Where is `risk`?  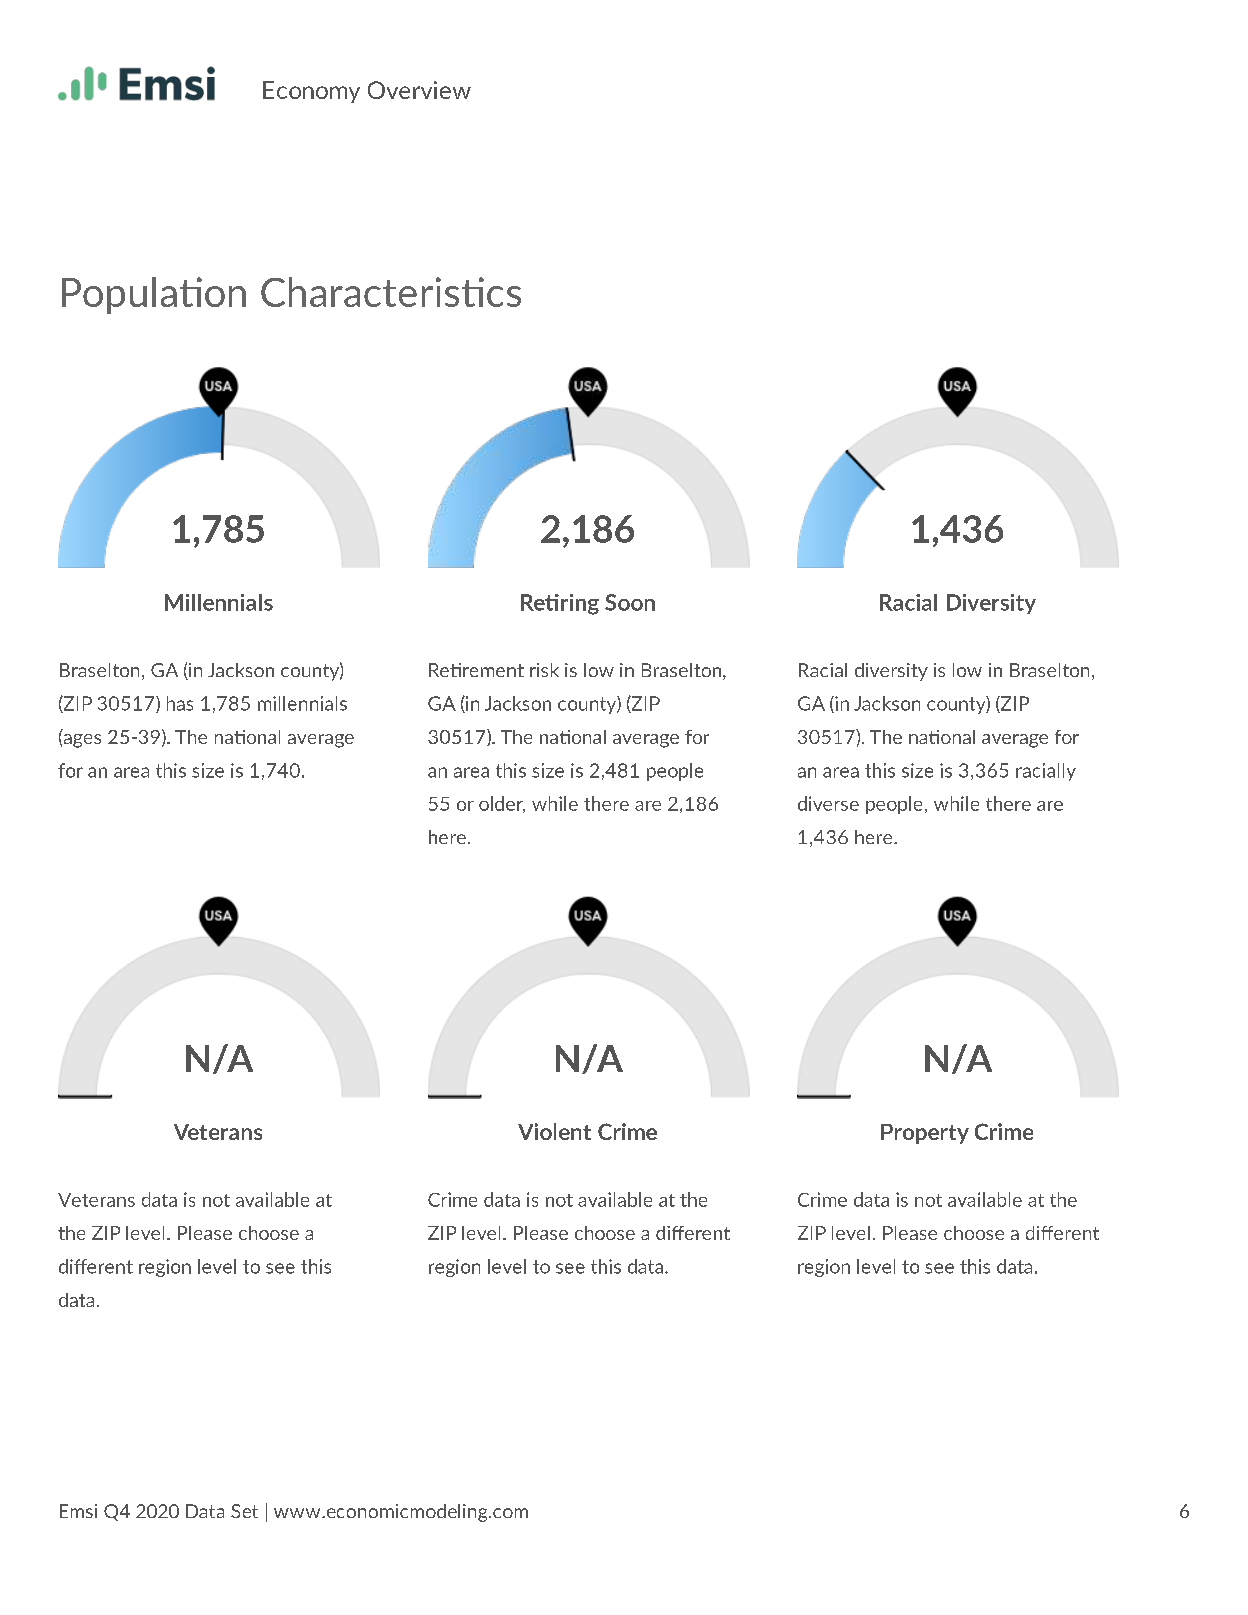 risk is located at coordinates (544, 670).
